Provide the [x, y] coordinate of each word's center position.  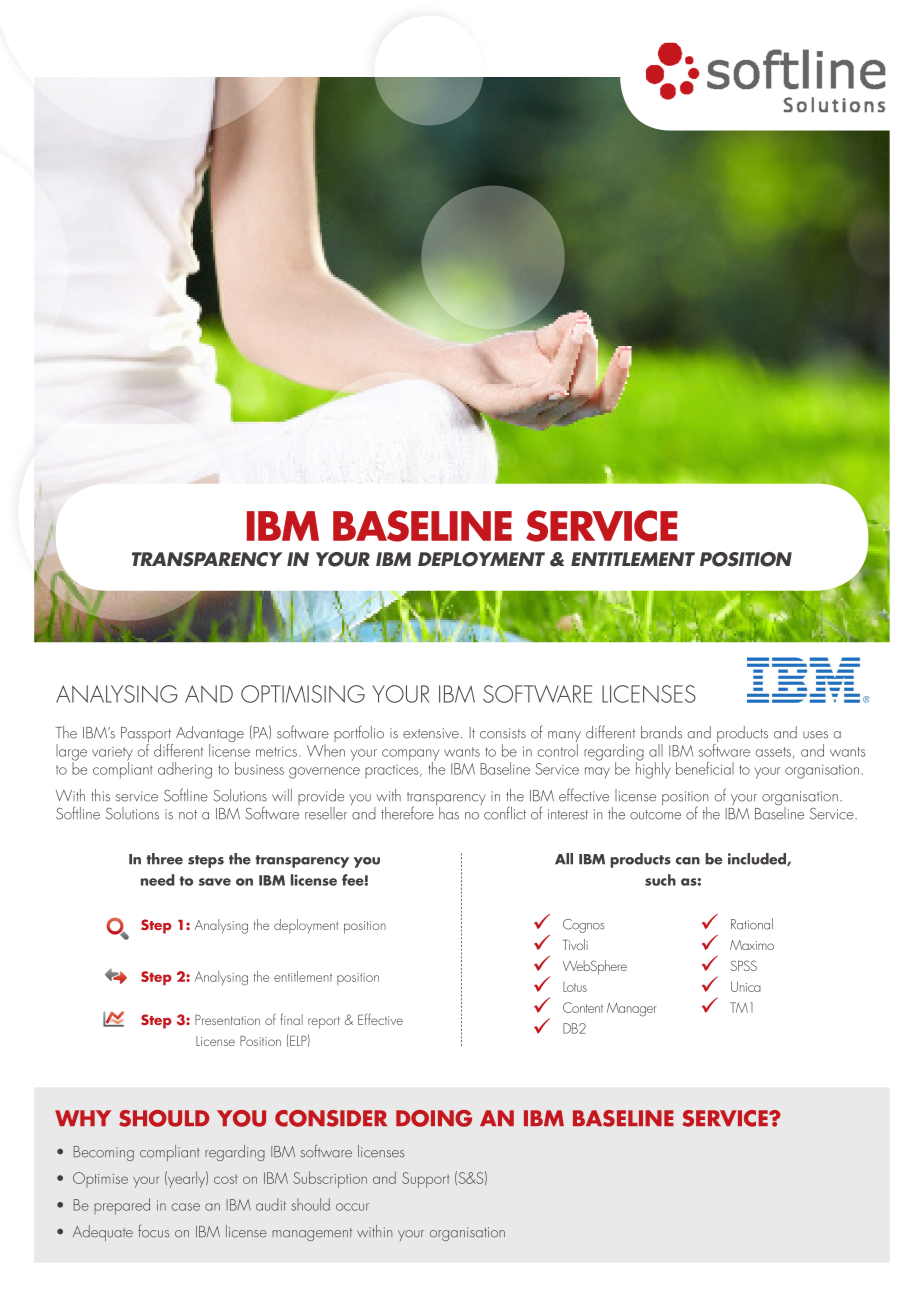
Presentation [227, 1020]
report [324, 1022]
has [449, 813]
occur [352, 1207]
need [158, 880]
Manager [632, 1010]
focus [153, 1231]
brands [661, 732]
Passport [147, 736]
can [688, 861]
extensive [431, 733]
